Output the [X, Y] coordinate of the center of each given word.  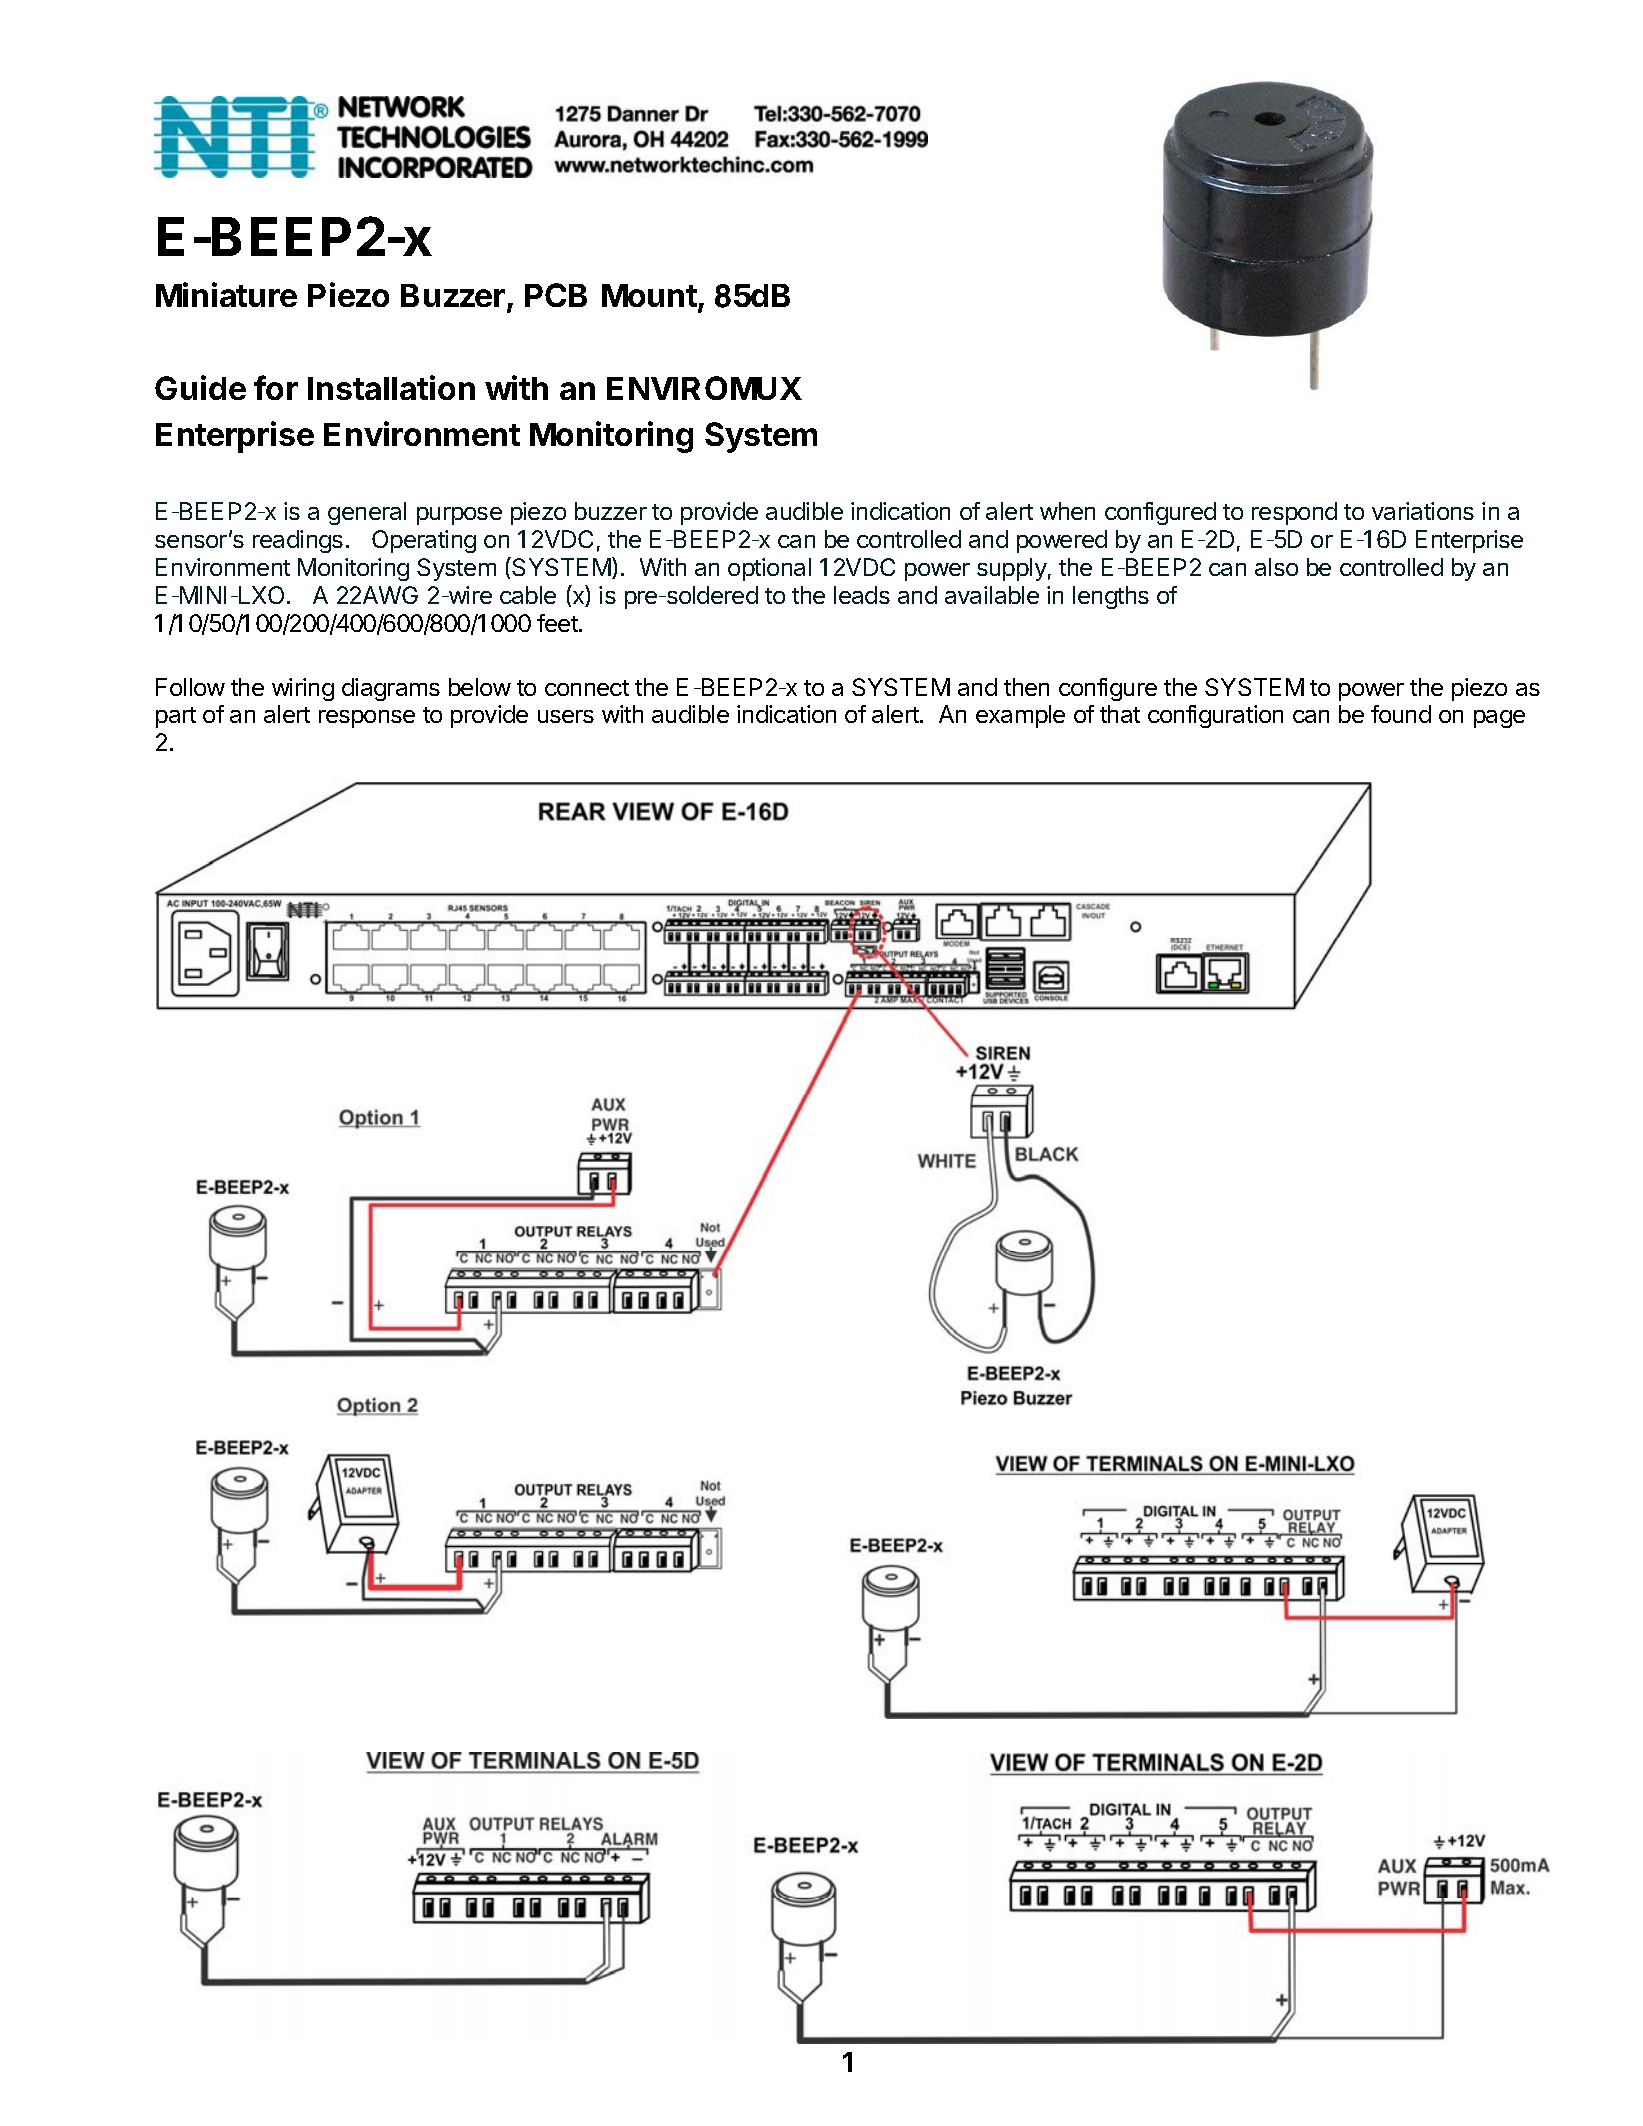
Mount [650, 297]
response [367, 719]
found [1401, 714]
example [1020, 716]
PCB [556, 295]
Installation [391, 387]
